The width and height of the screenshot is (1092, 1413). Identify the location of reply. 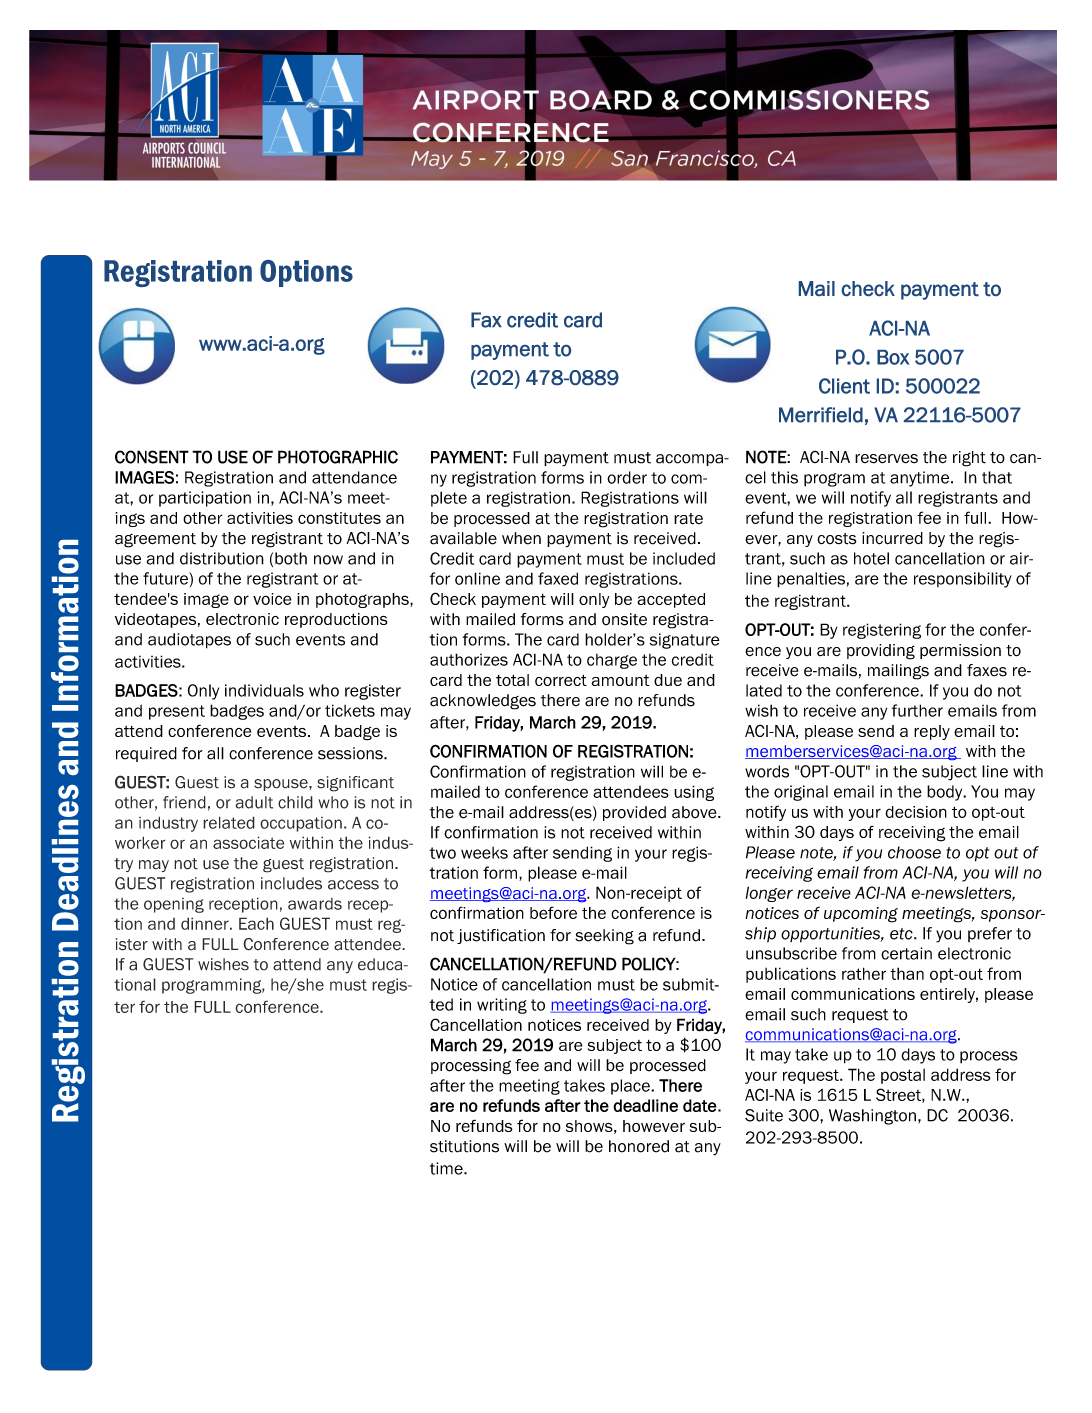
(932, 732).
